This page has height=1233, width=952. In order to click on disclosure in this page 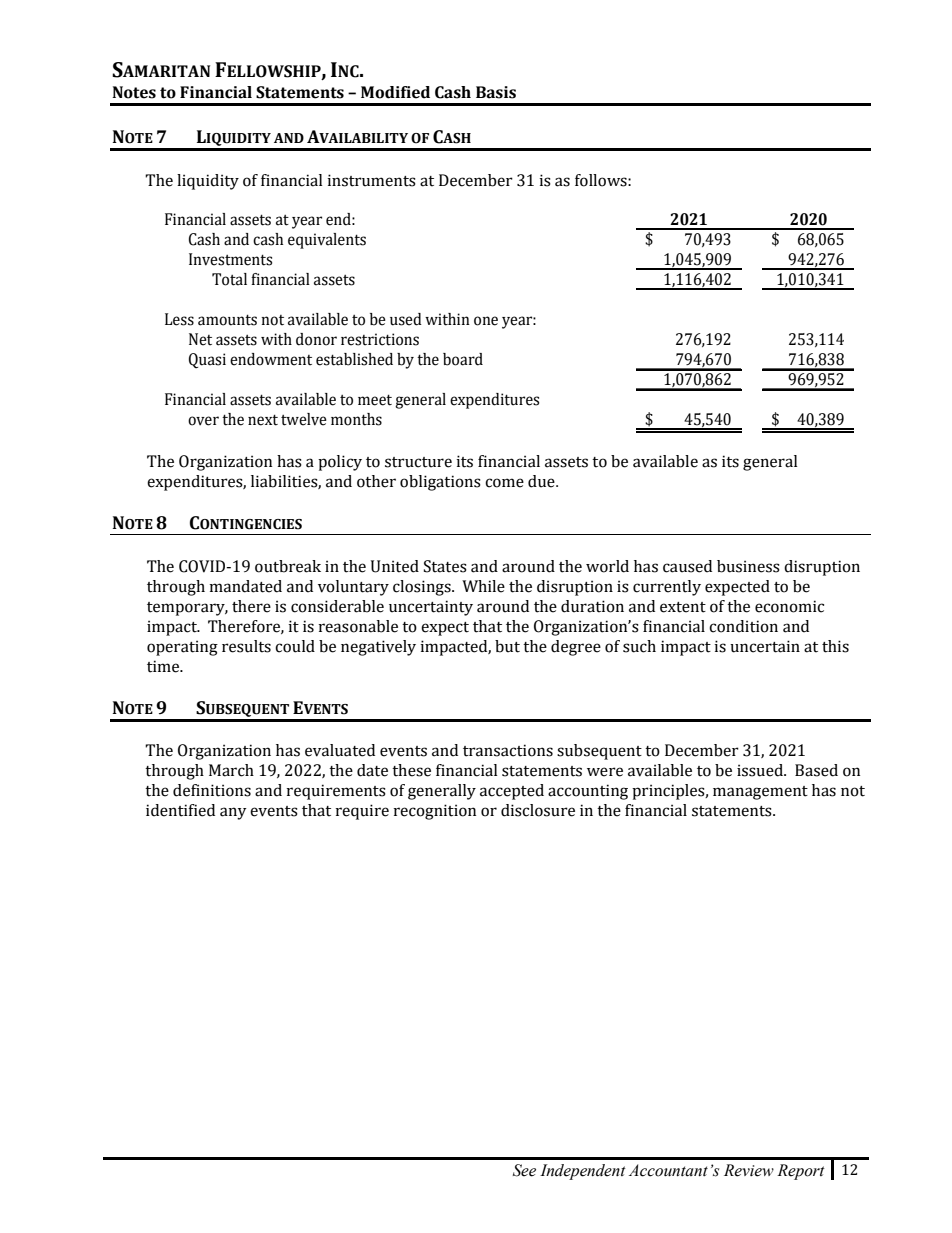, I will do `click(538, 810)`.
